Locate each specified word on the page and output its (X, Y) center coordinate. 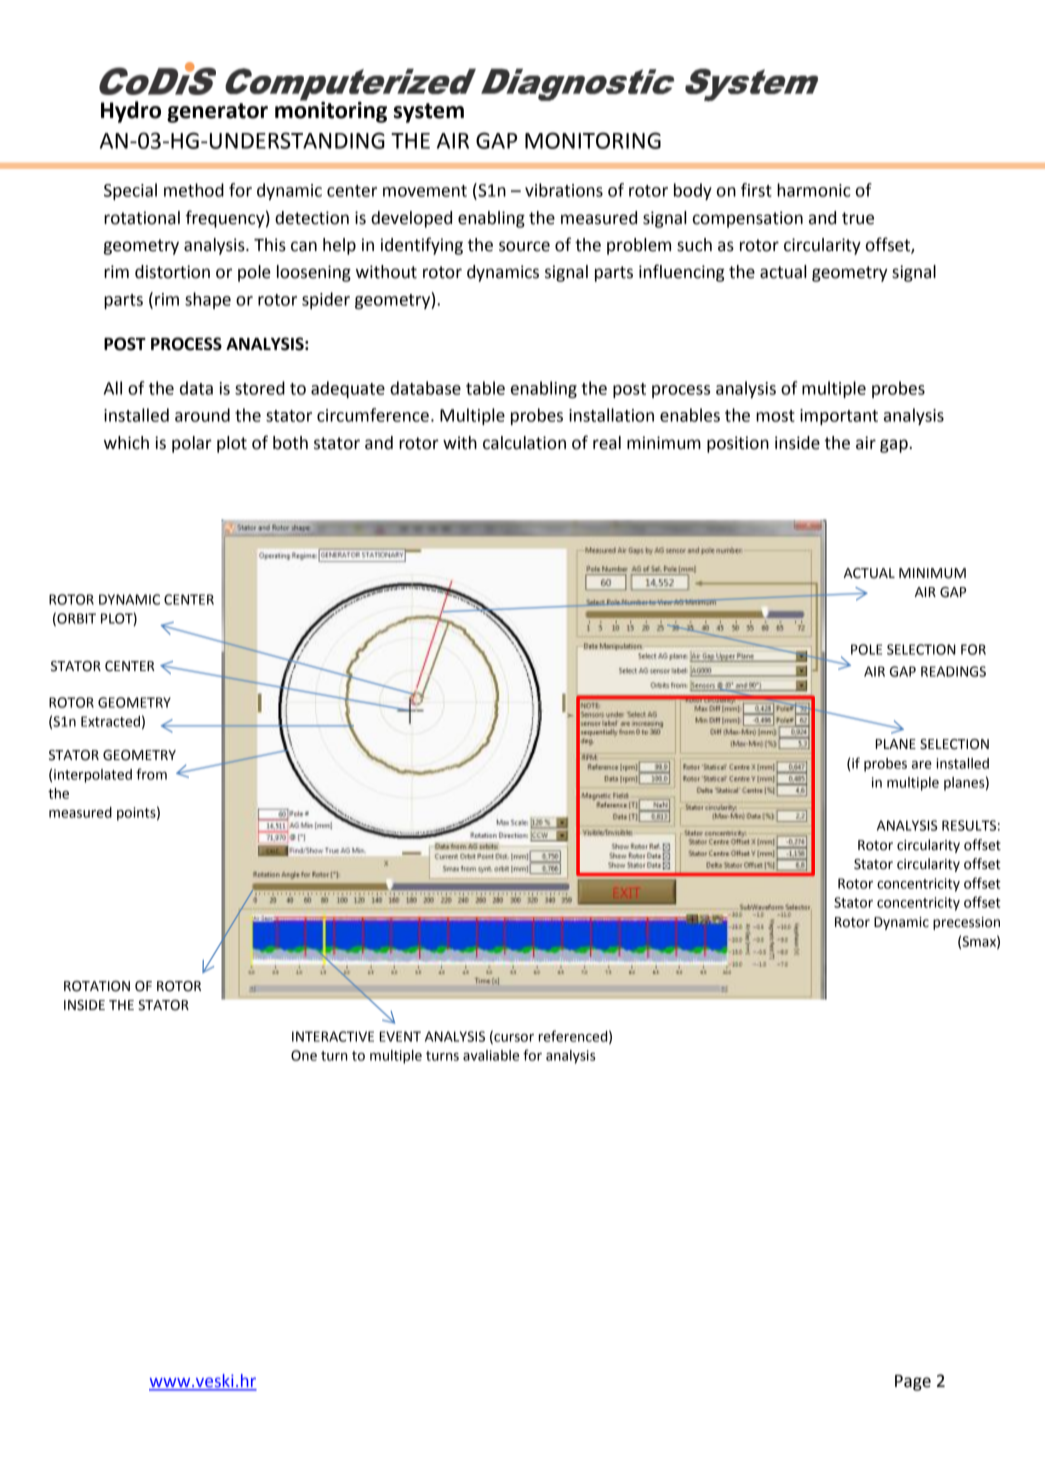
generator (217, 113)
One (304, 1055)
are (922, 765)
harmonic (814, 190)
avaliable (491, 1055)
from (151, 774)
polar (192, 444)
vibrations (564, 190)
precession (966, 923)
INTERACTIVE (333, 1036)
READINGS (953, 671)
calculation (524, 443)
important (839, 417)
